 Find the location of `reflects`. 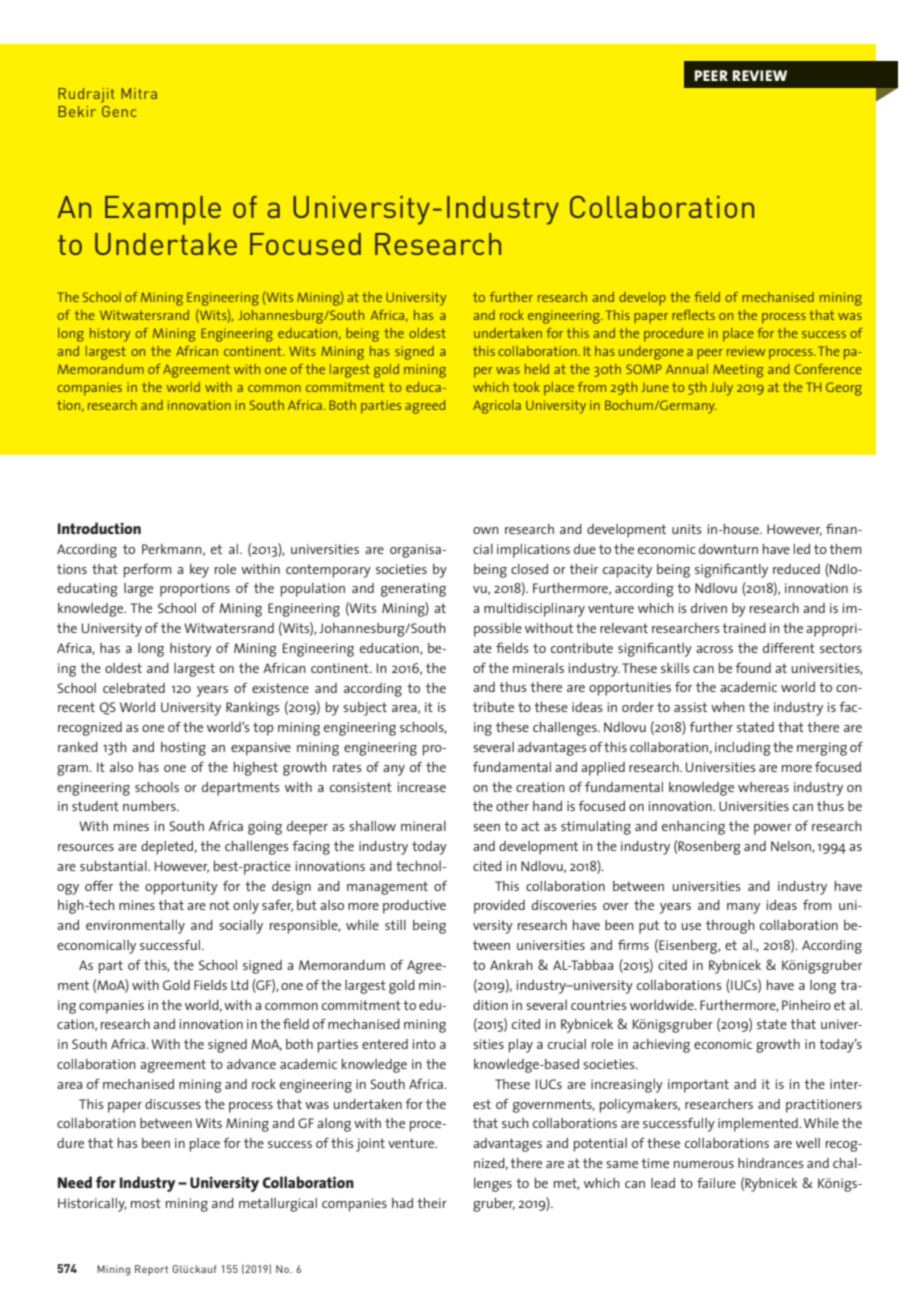

reflects is located at coordinates (693, 315).
